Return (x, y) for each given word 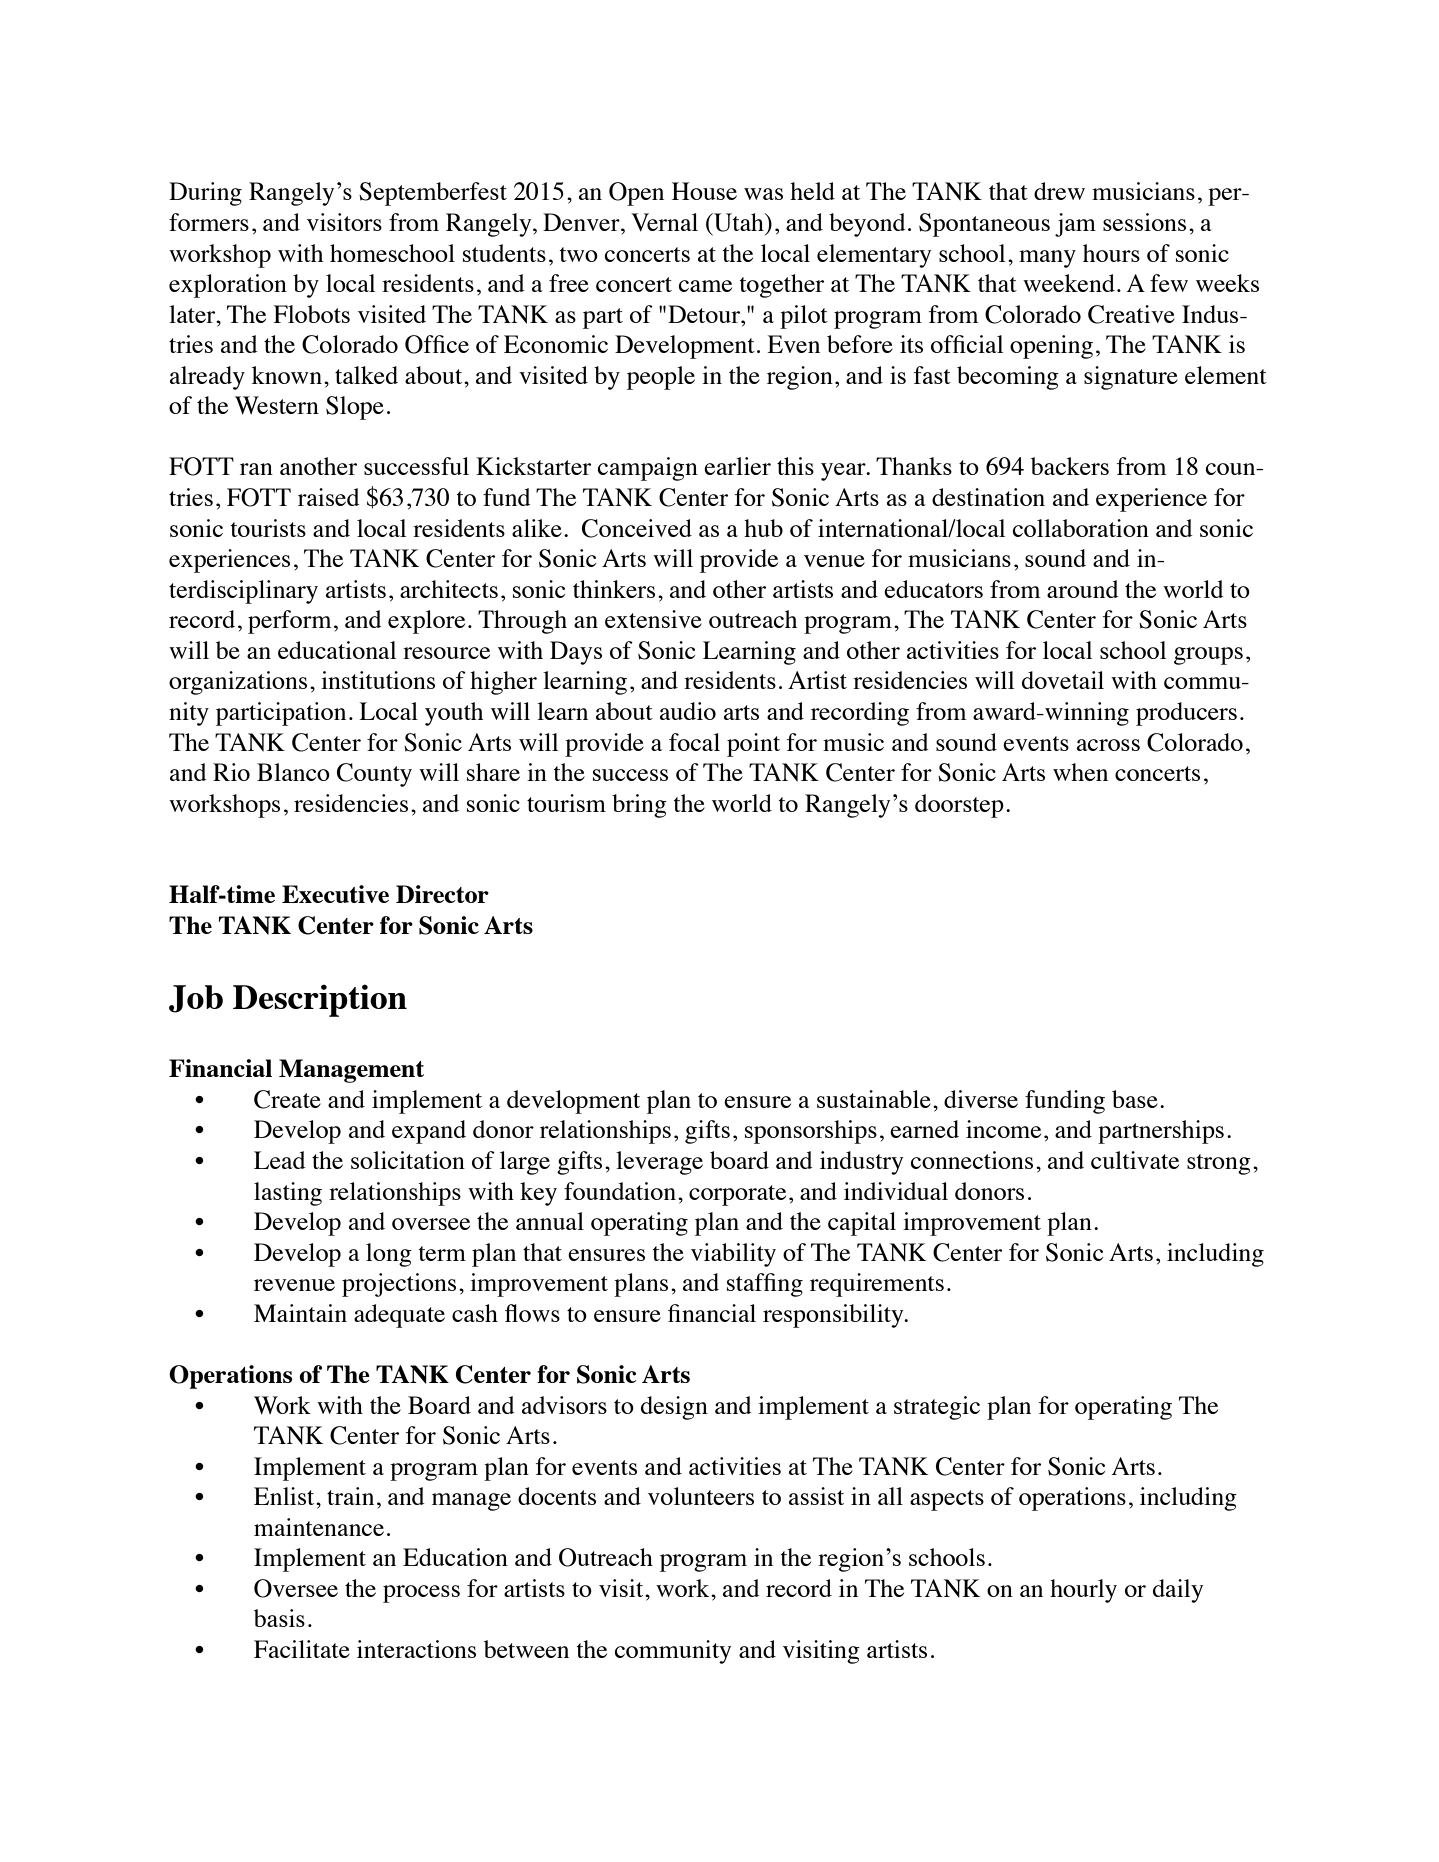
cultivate (1135, 1160)
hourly (1083, 1591)
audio (688, 711)
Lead (280, 1160)
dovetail (1063, 680)
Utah (739, 222)
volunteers (701, 1496)
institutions (378, 680)
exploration (228, 286)
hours (1111, 253)
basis (279, 1618)
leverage (659, 1163)
